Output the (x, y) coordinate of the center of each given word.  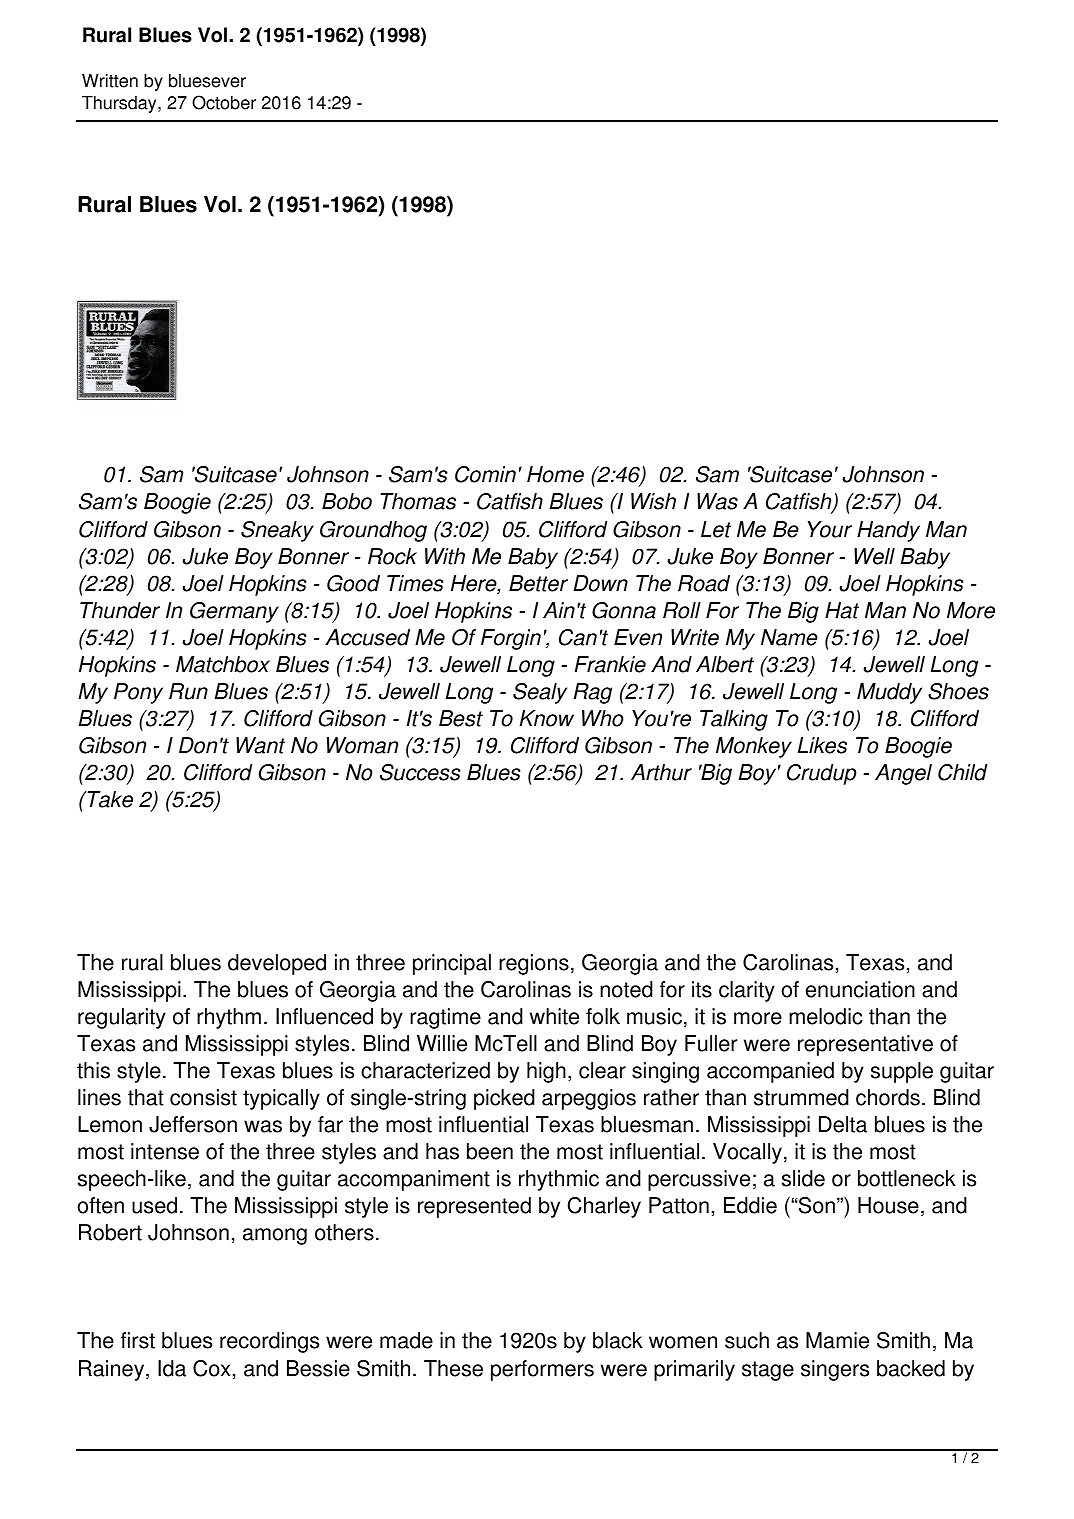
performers (542, 1370)
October (224, 102)
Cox (211, 1368)
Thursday (120, 104)
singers (835, 1370)
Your (830, 529)
